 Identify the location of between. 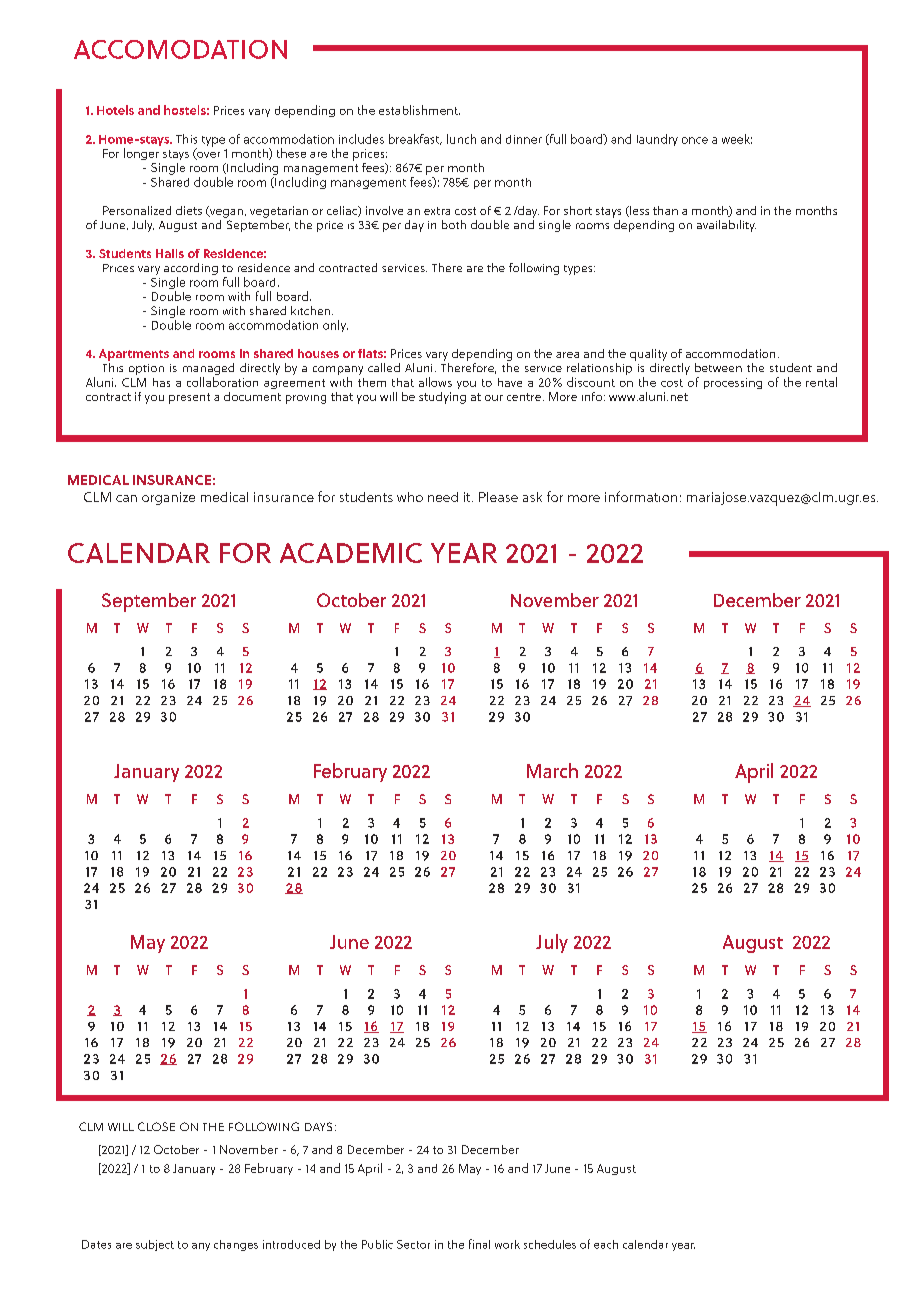
(718, 367).
